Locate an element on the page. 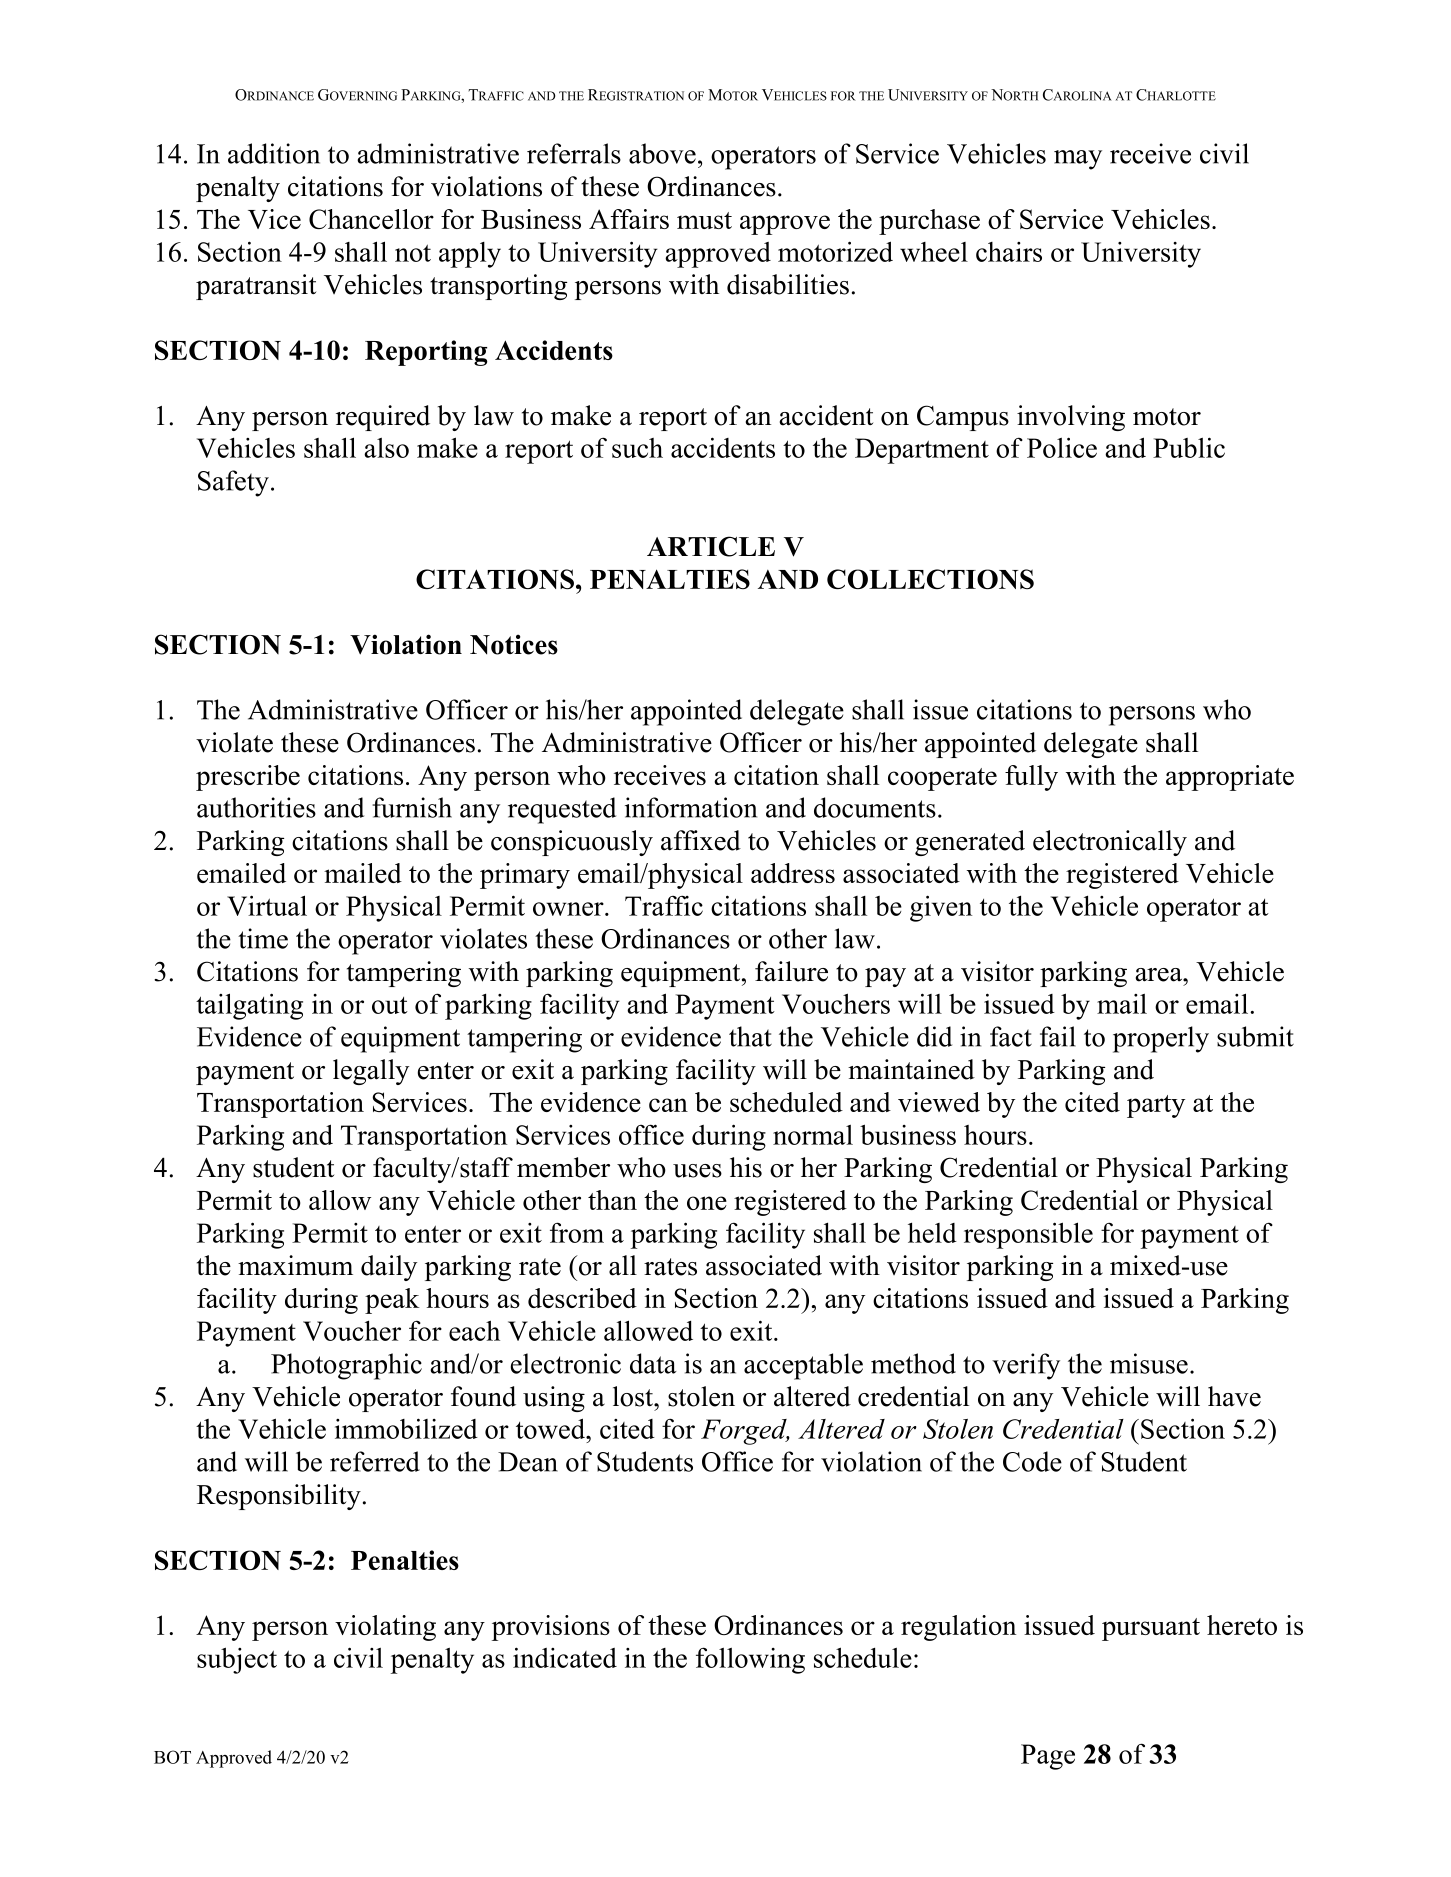 This page has height=1877, width=1451. properly is located at coordinates (1161, 1039).
